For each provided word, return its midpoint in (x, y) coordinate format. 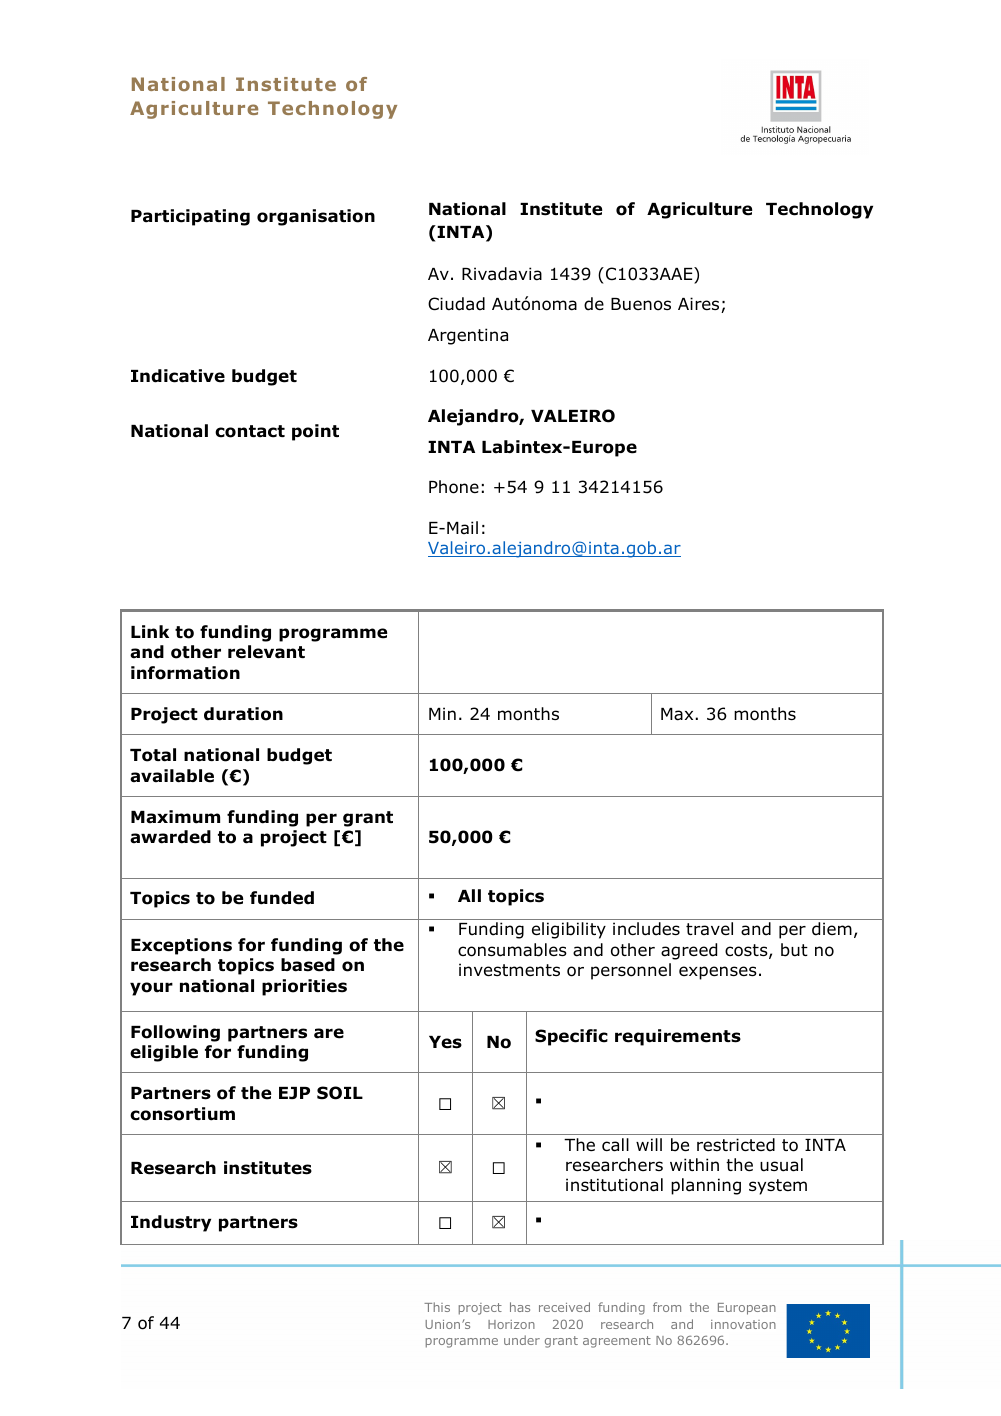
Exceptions (181, 946)
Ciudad (456, 304)
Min (442, 713)
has (520, 1307)
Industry (171, 1223)
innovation (743, 1324)
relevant (266, 652)
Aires (700, 305)
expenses (718, 973)
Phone (454, 487)
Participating (190, 217)
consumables (512, 950)
